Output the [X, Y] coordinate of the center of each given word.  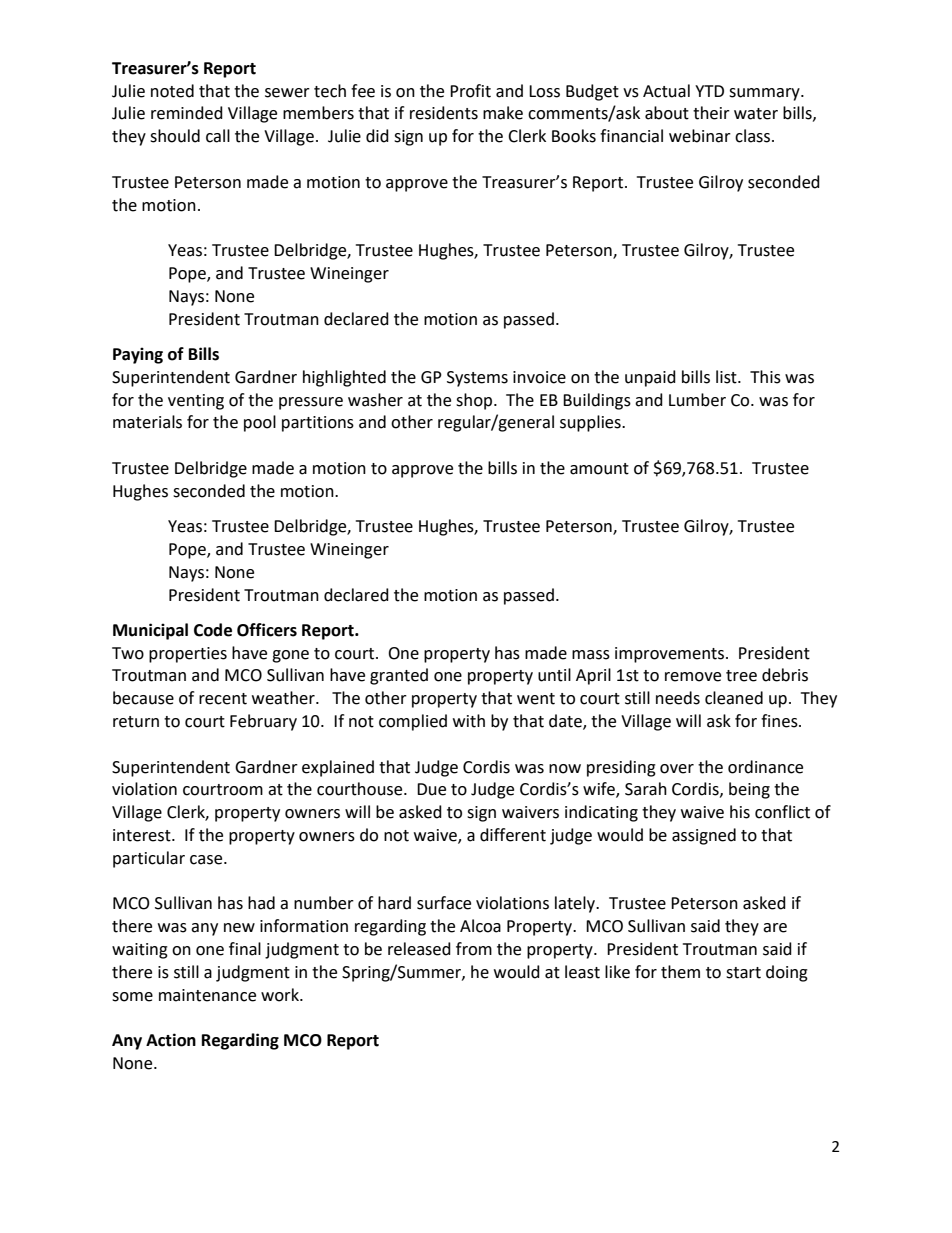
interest [143, 835]
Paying [138, 355]
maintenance [207, 995]
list [727, 377]
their [711, 113]
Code [213, 630]
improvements [671, 655]
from [474, 949]
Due [431, 789]
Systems [477, 379]
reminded [187, 113]
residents [444, 113]
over [677, 769]
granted [399, 676]
